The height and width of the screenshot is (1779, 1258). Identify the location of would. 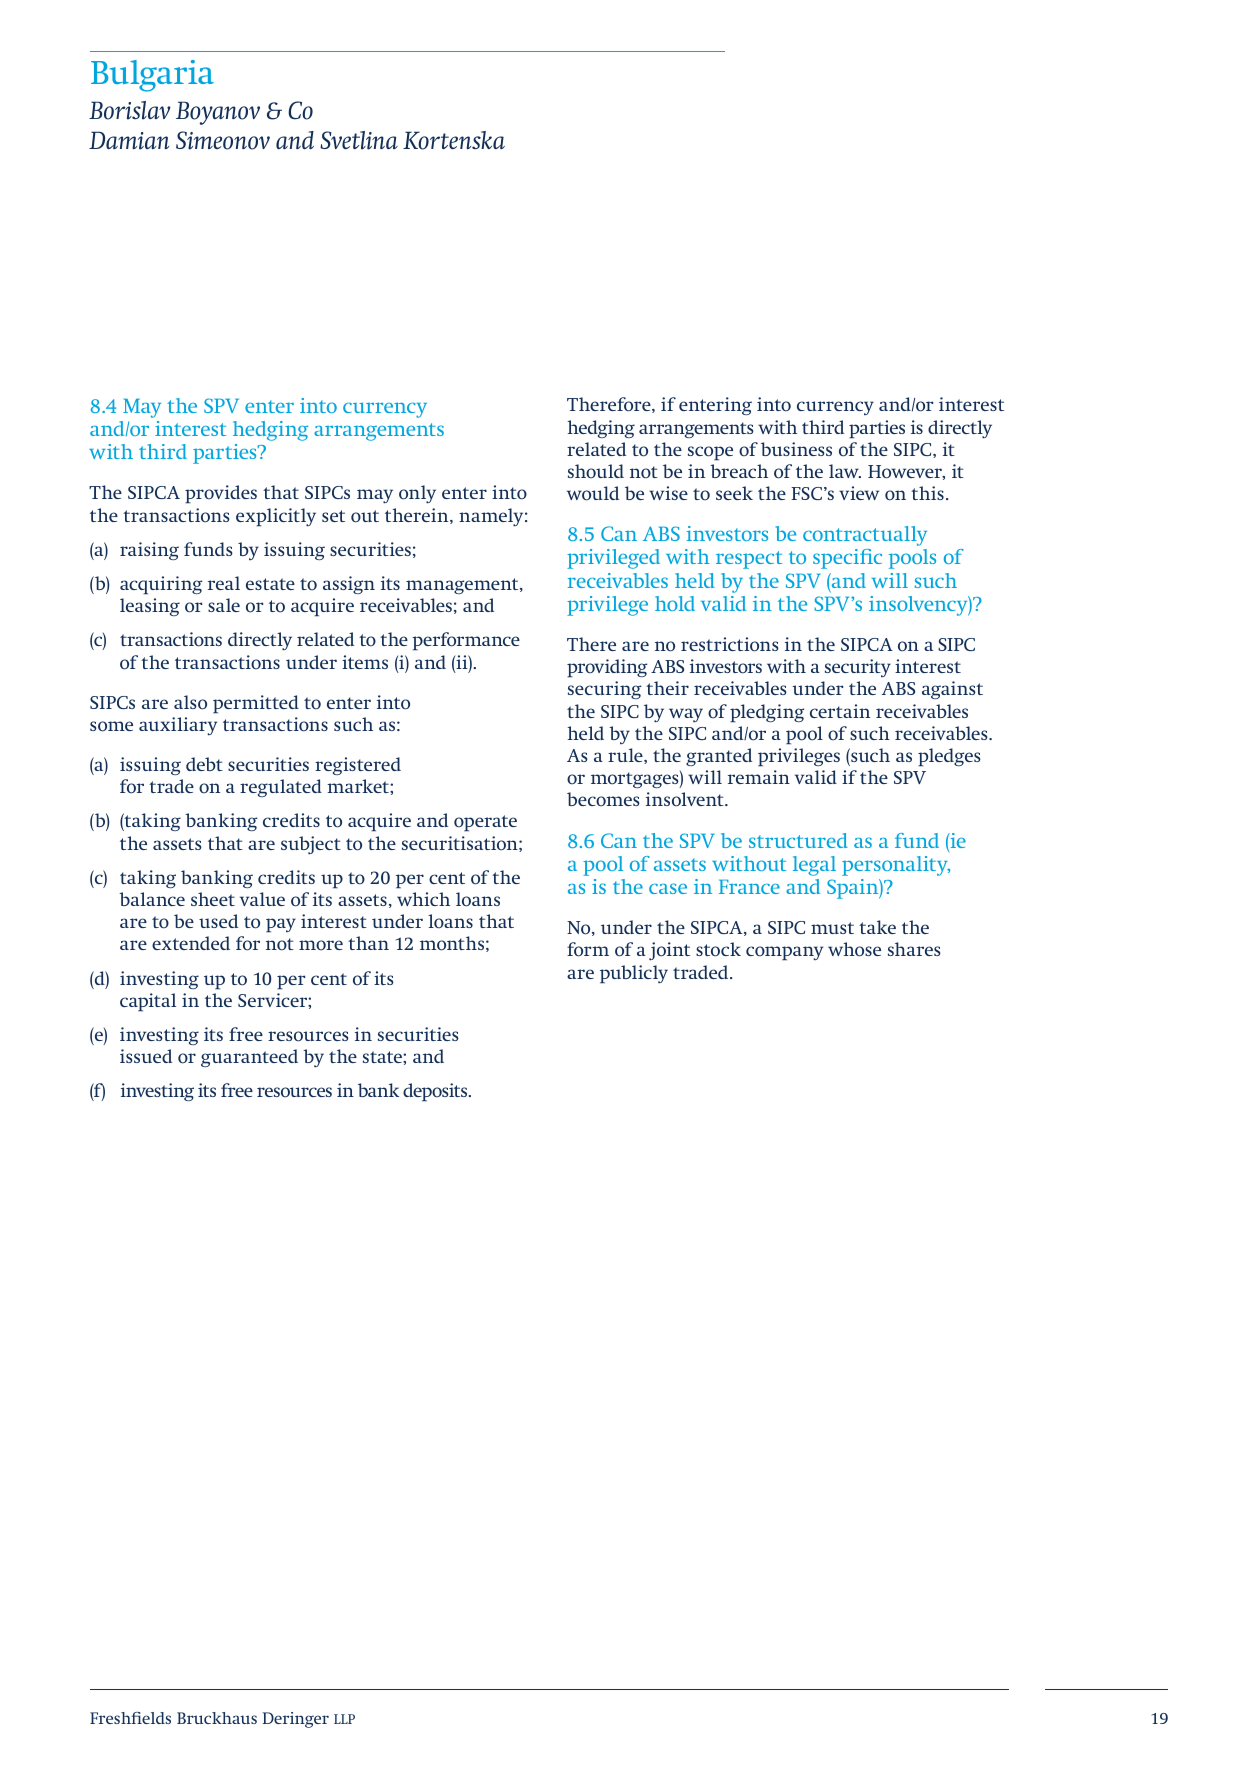
(593, 493).
